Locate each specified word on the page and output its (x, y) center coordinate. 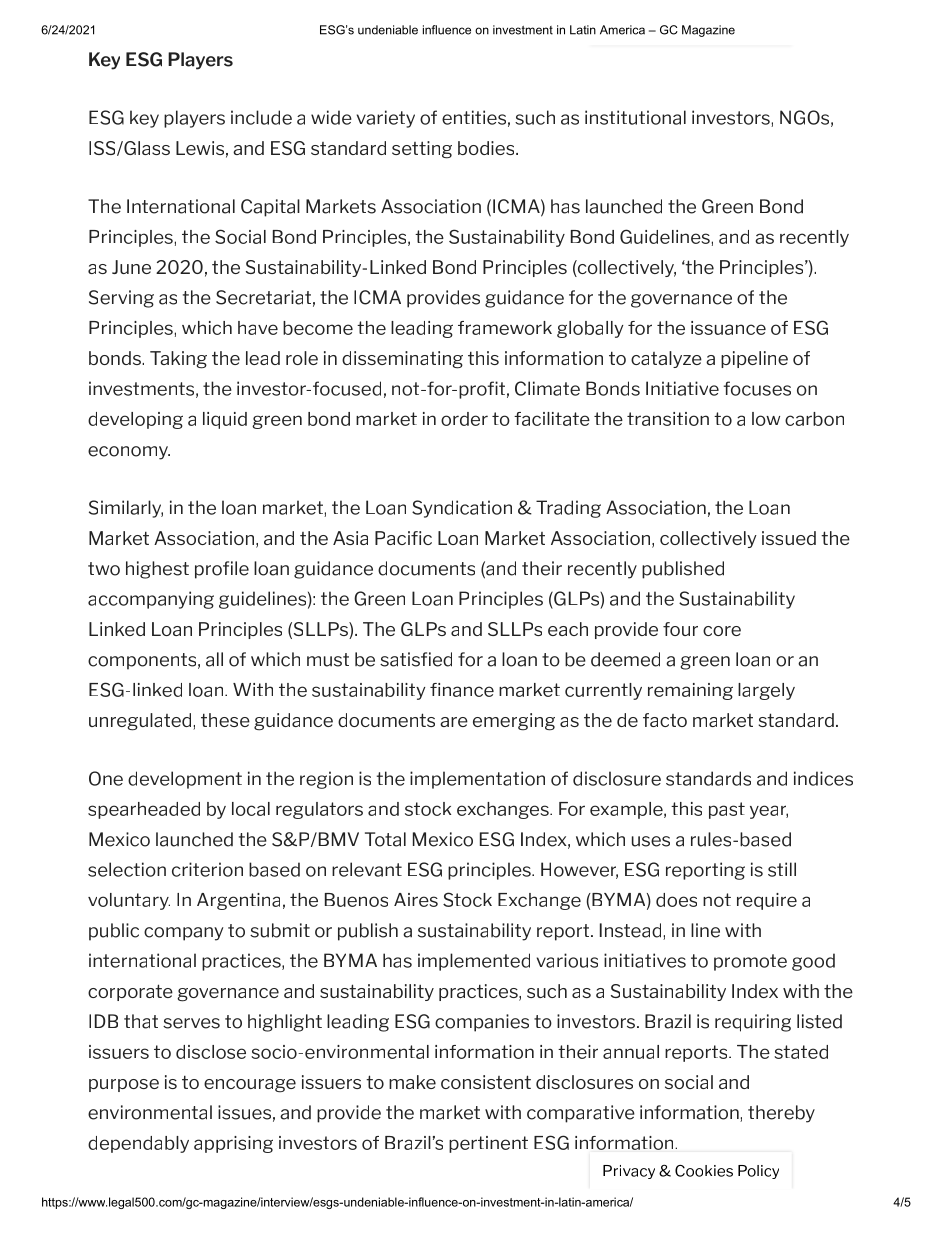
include (261, 117)
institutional (635, 117)
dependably (138, 1144)
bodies (487, 148)
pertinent (488, 1144)
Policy (758, 1172)
